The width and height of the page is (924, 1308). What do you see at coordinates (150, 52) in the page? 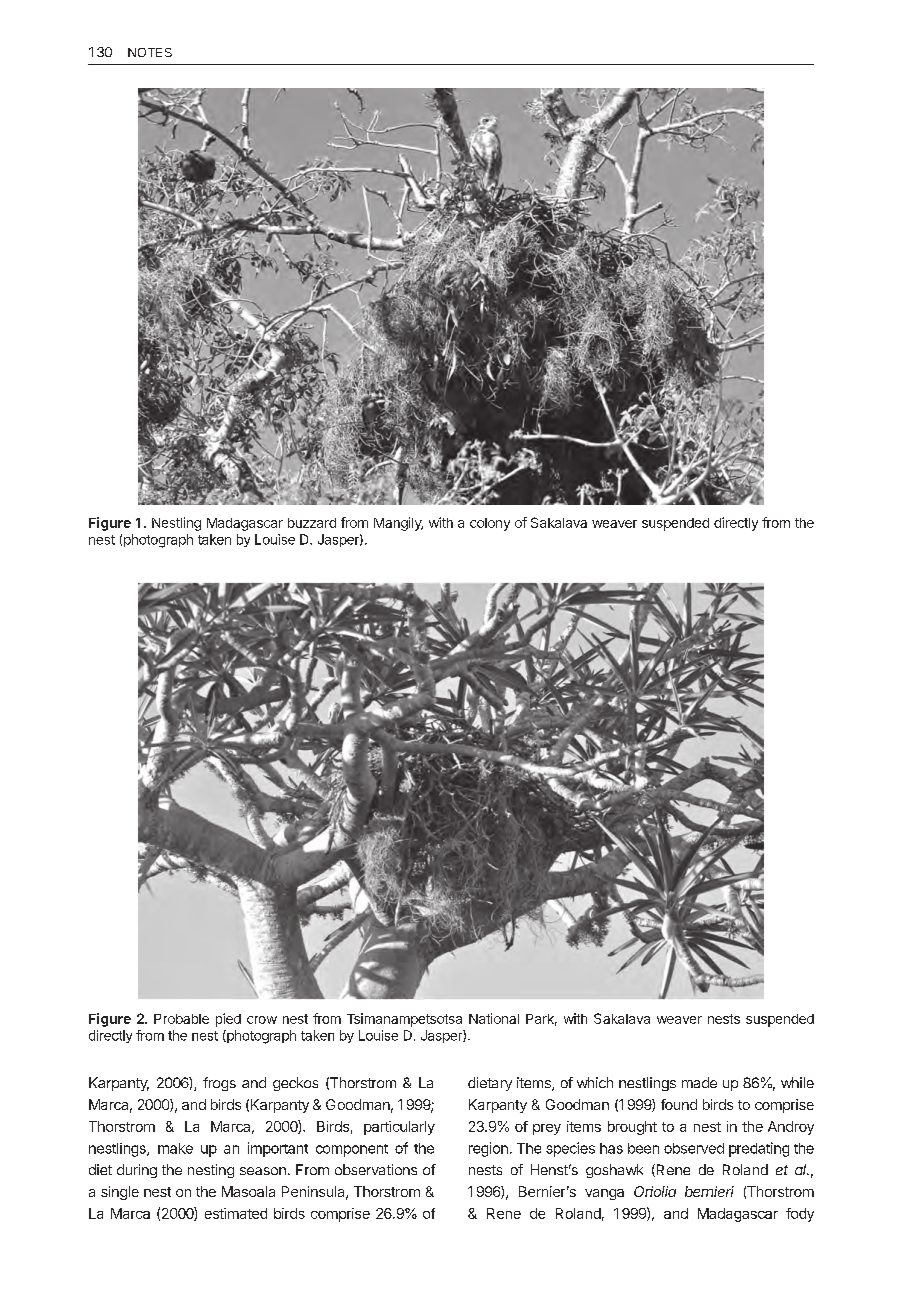
I see `NOTES` at bounding box center [150, 52].
